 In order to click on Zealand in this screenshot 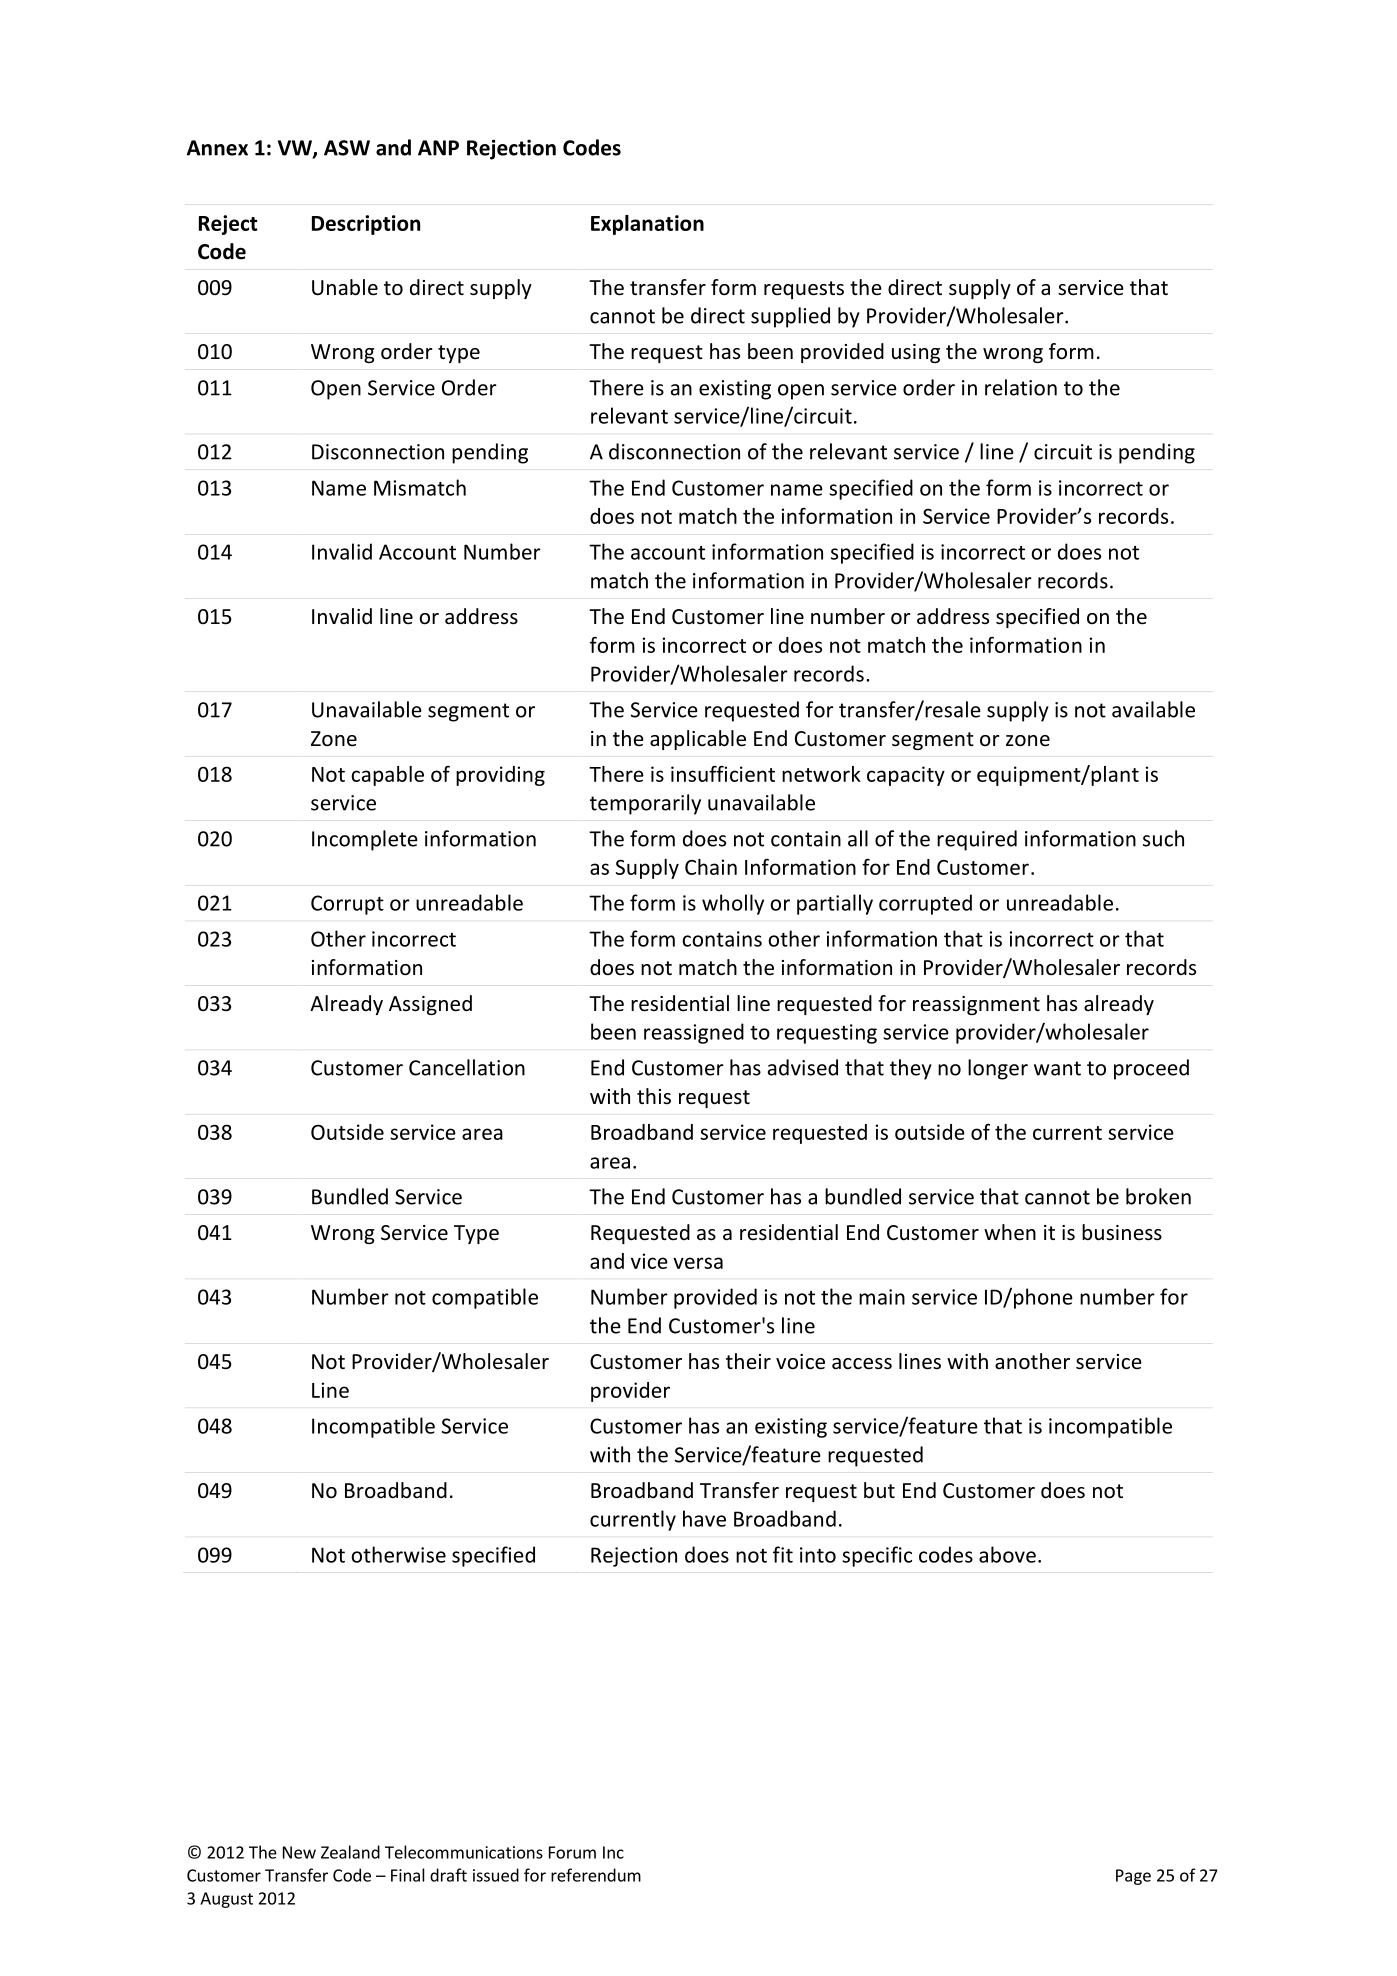, I will do `click(350, 1852)`.
